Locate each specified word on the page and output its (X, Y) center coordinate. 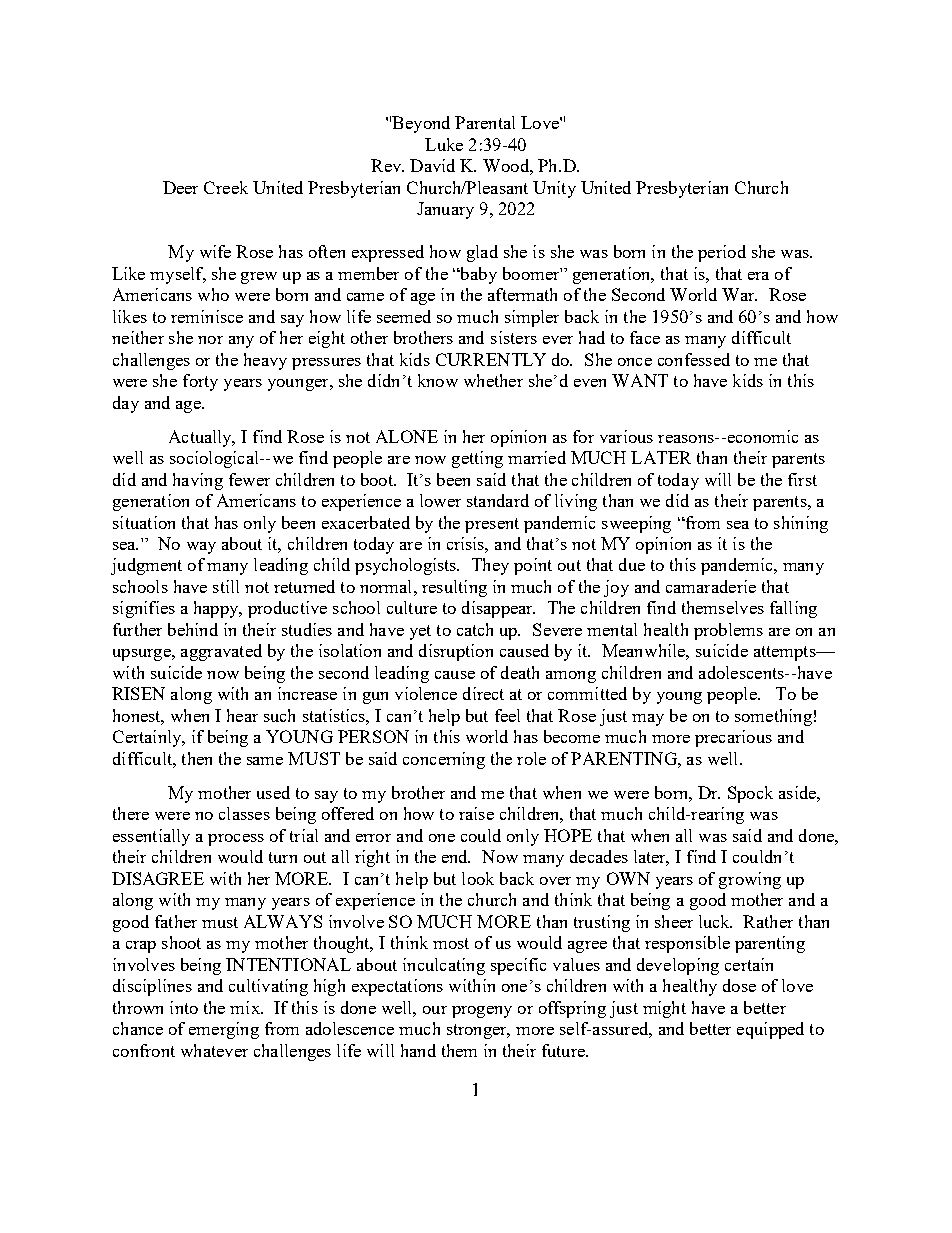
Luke (444, 144)
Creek (226, 187)
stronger (478, 1031)
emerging (224, 1030)
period (722, 253)
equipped (770, 1030)
